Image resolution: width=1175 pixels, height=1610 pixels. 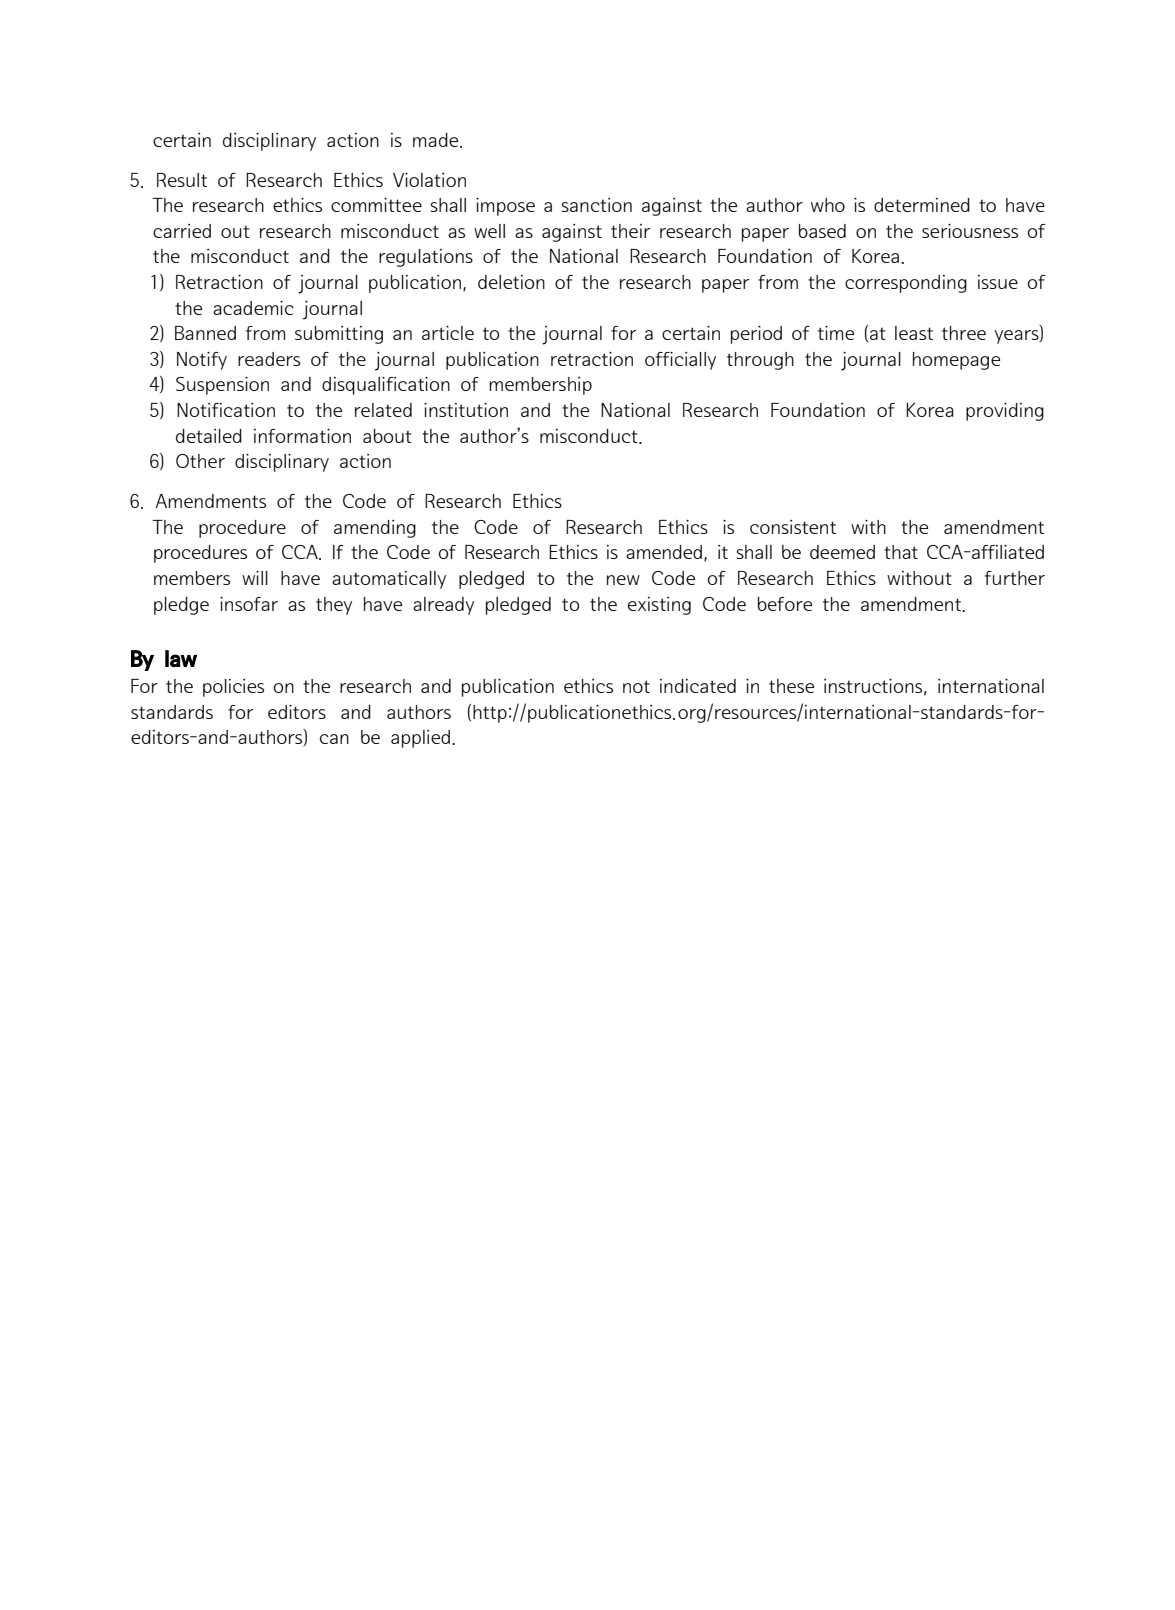 What do you see at coordinates (901, 552) in the document?
I see `that` at bounding box center [901, 552].
